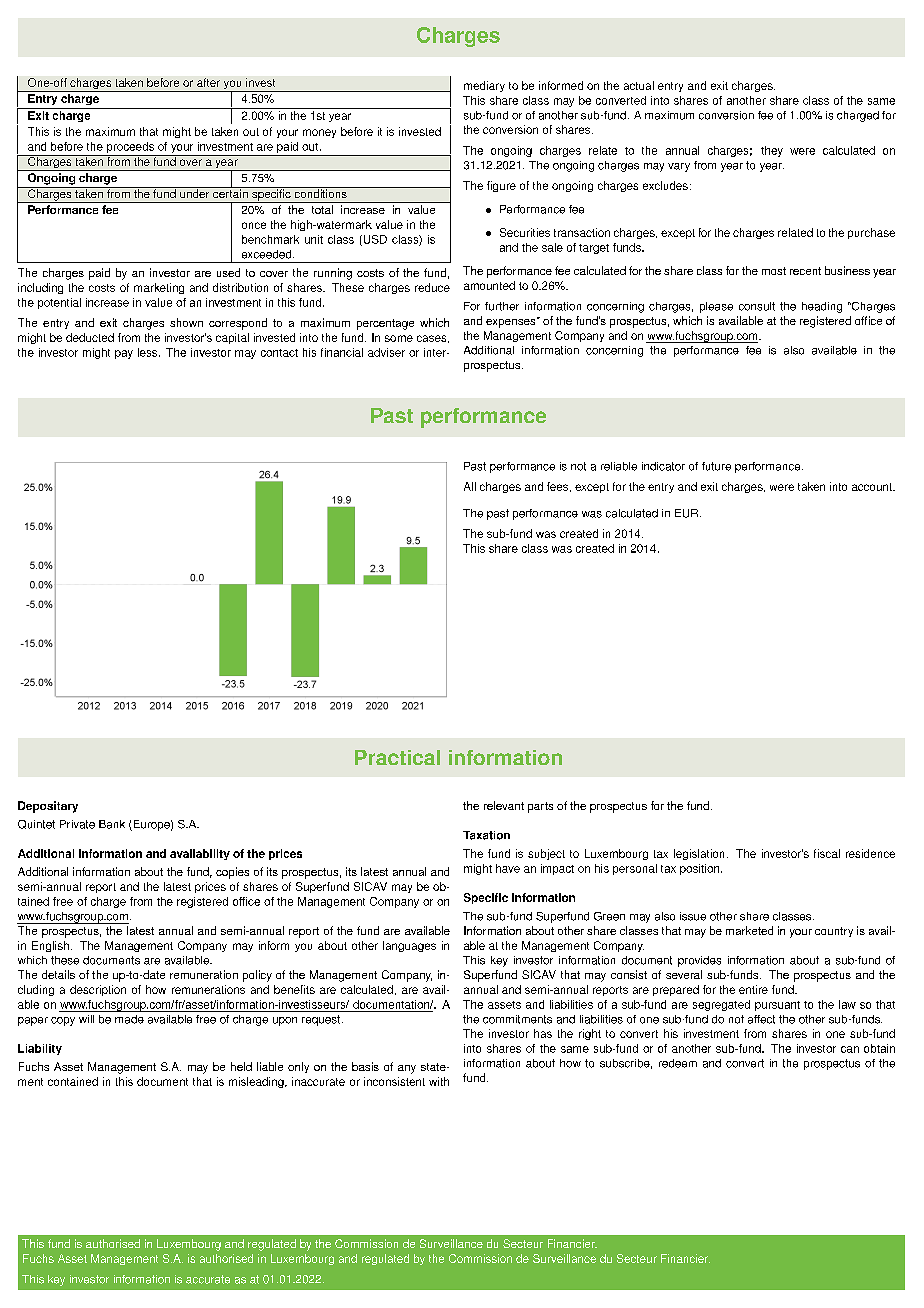 The height and width of the screenshot is (1308, 924). I want to click on after, so click(208, 82).
